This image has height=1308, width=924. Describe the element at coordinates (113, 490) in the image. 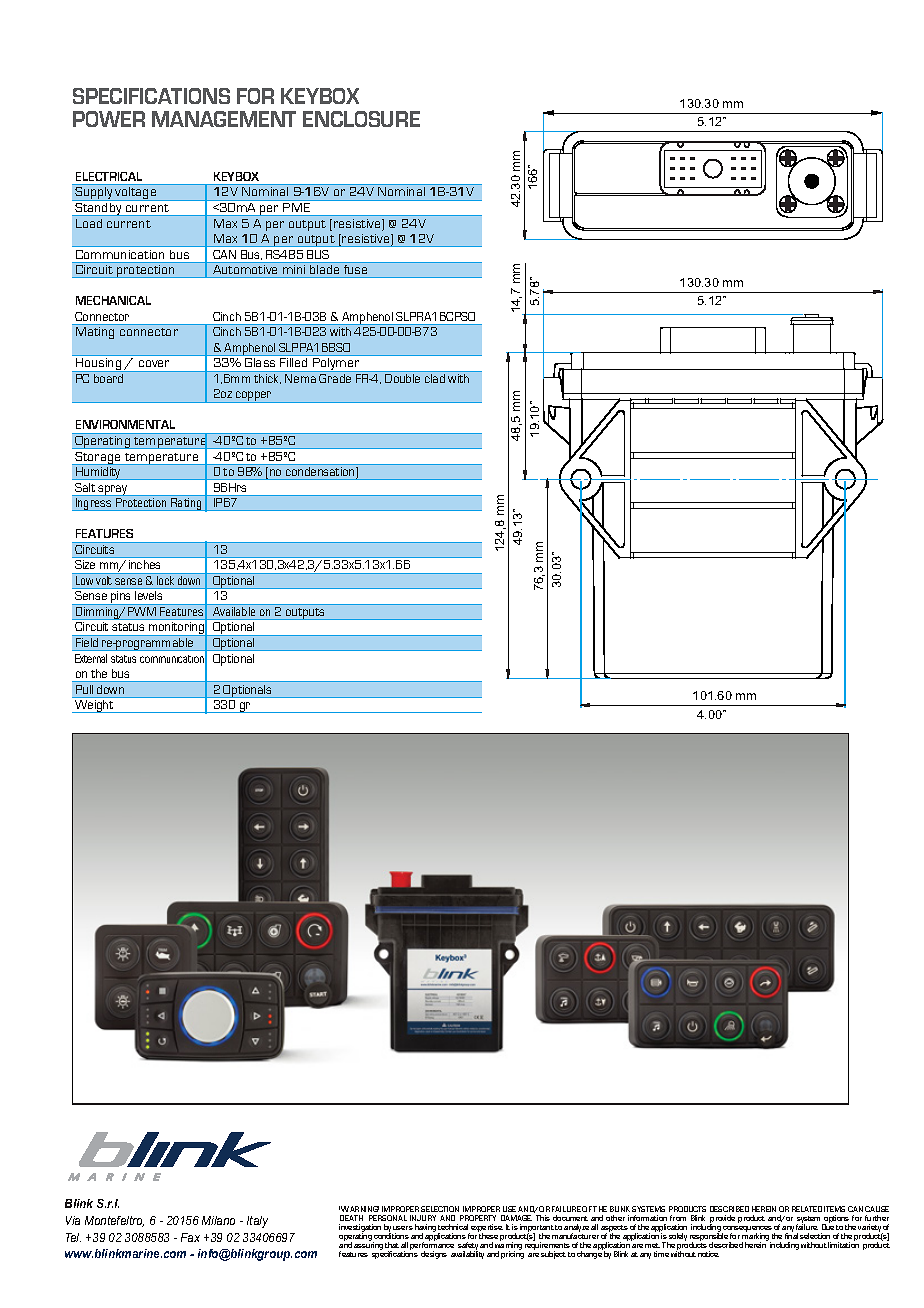

I see `spray` at that location.
